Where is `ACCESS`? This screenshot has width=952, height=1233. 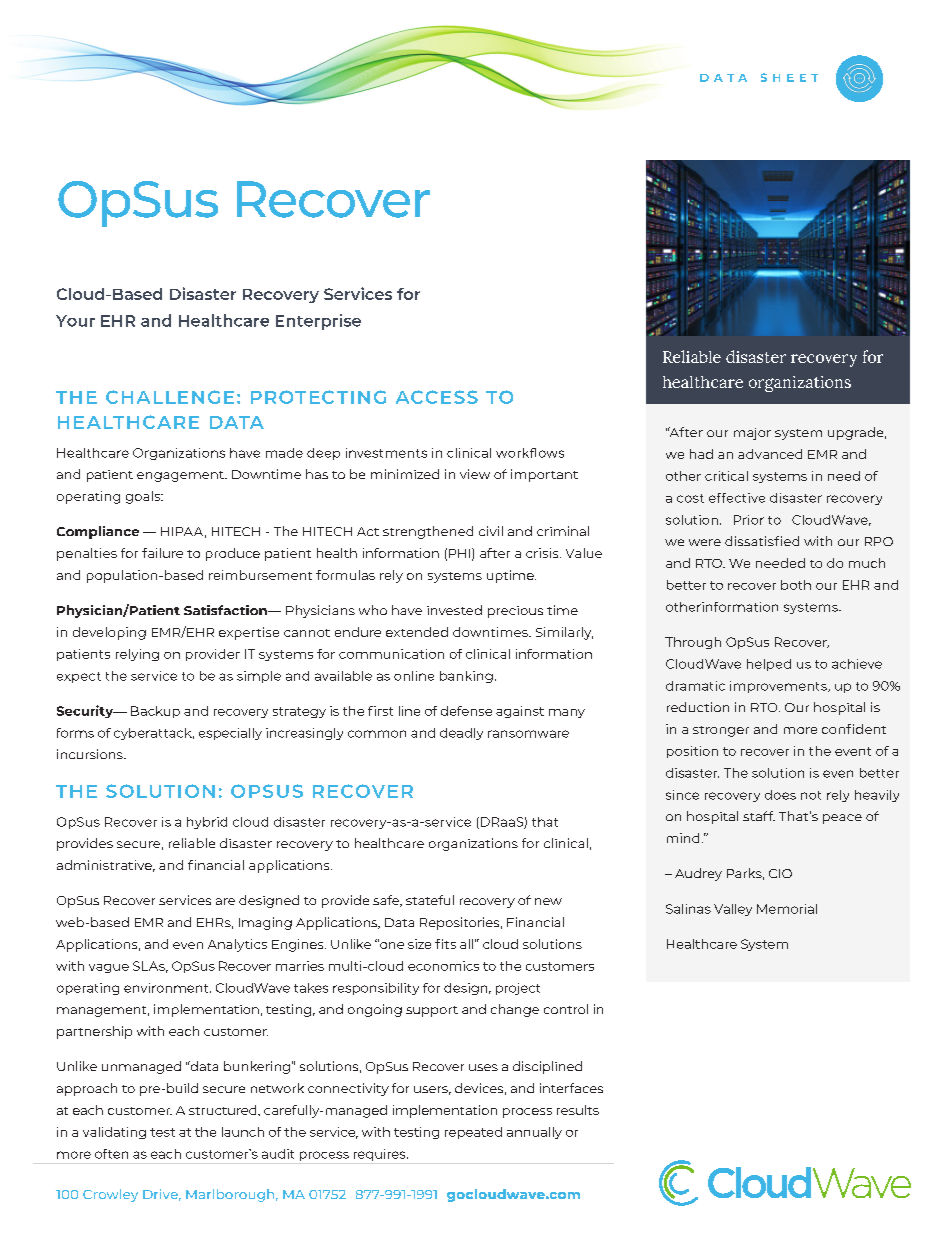 ACCESS is located at coordinates (437, 397).
